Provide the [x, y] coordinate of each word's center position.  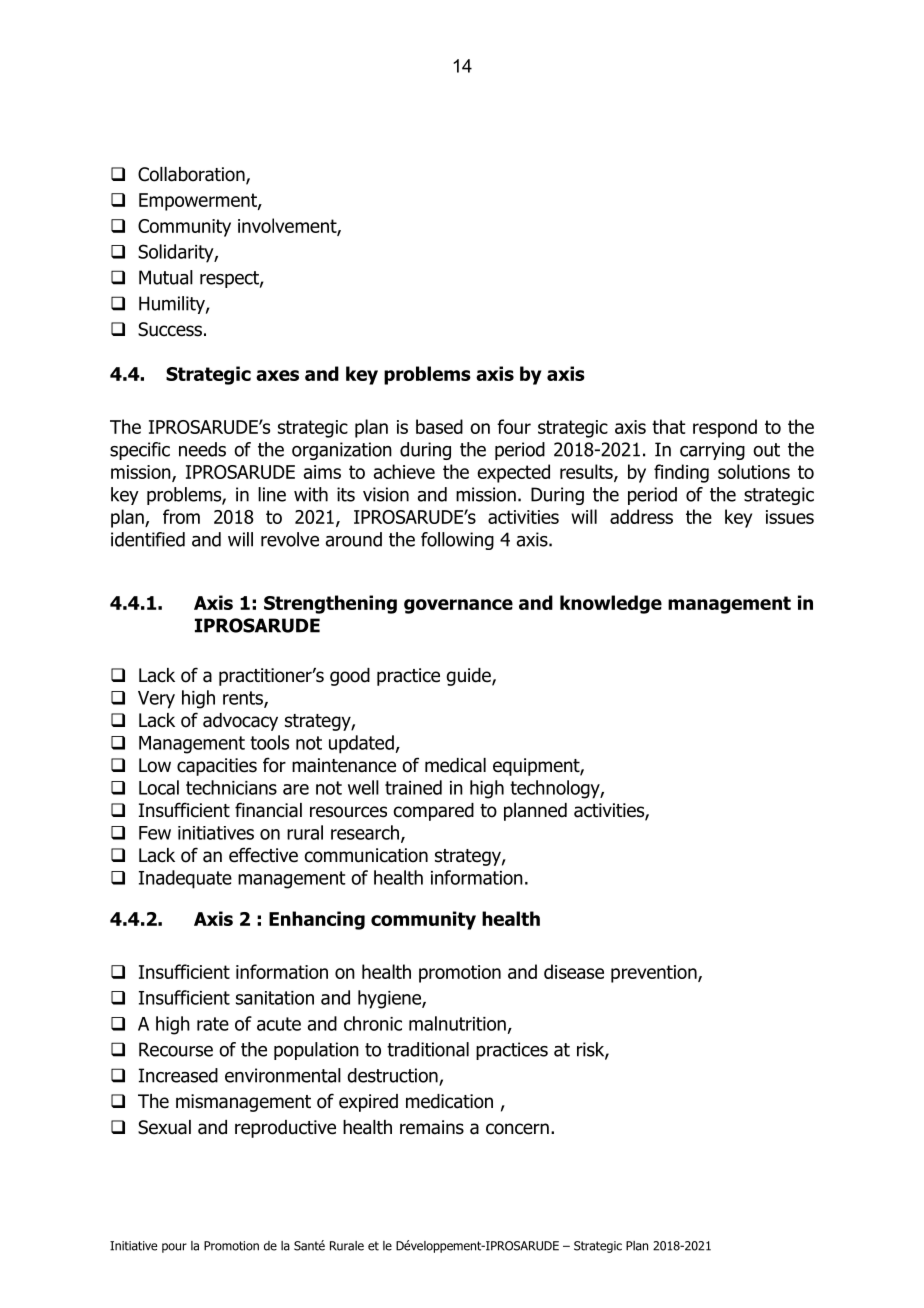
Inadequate [185, 879]
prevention [655, 974]
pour [174, 1248]
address [641, 516]
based [439, 426]
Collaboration [192, 175]
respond [725, 428]
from [181, 516]
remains [432, 1127]
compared [434, 812]
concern [517, 1129]
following [457, 541]
